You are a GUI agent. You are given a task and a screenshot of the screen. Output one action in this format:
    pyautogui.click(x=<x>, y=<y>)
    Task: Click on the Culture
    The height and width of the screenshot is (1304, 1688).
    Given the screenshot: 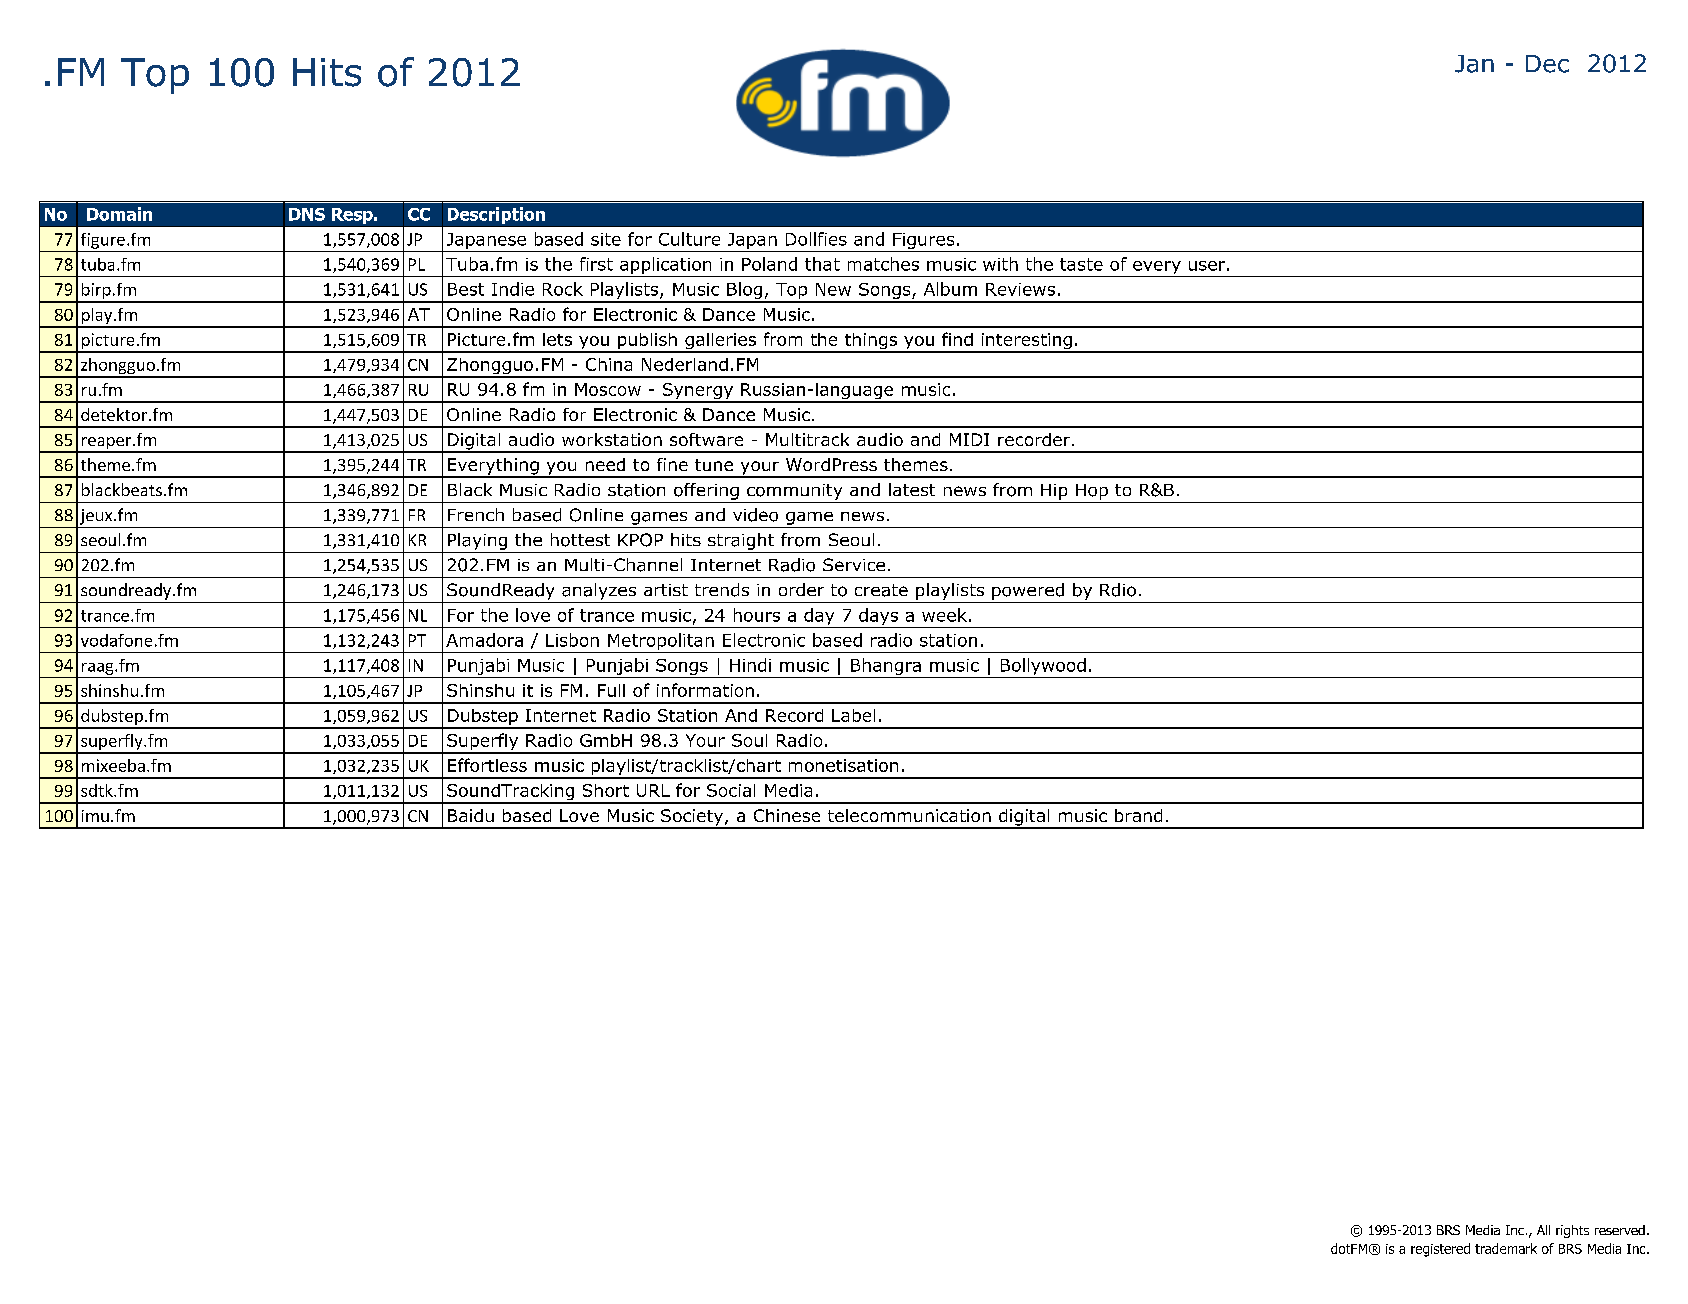 What is the action you would take?
    pyautogui.click(x=689, y=239)
